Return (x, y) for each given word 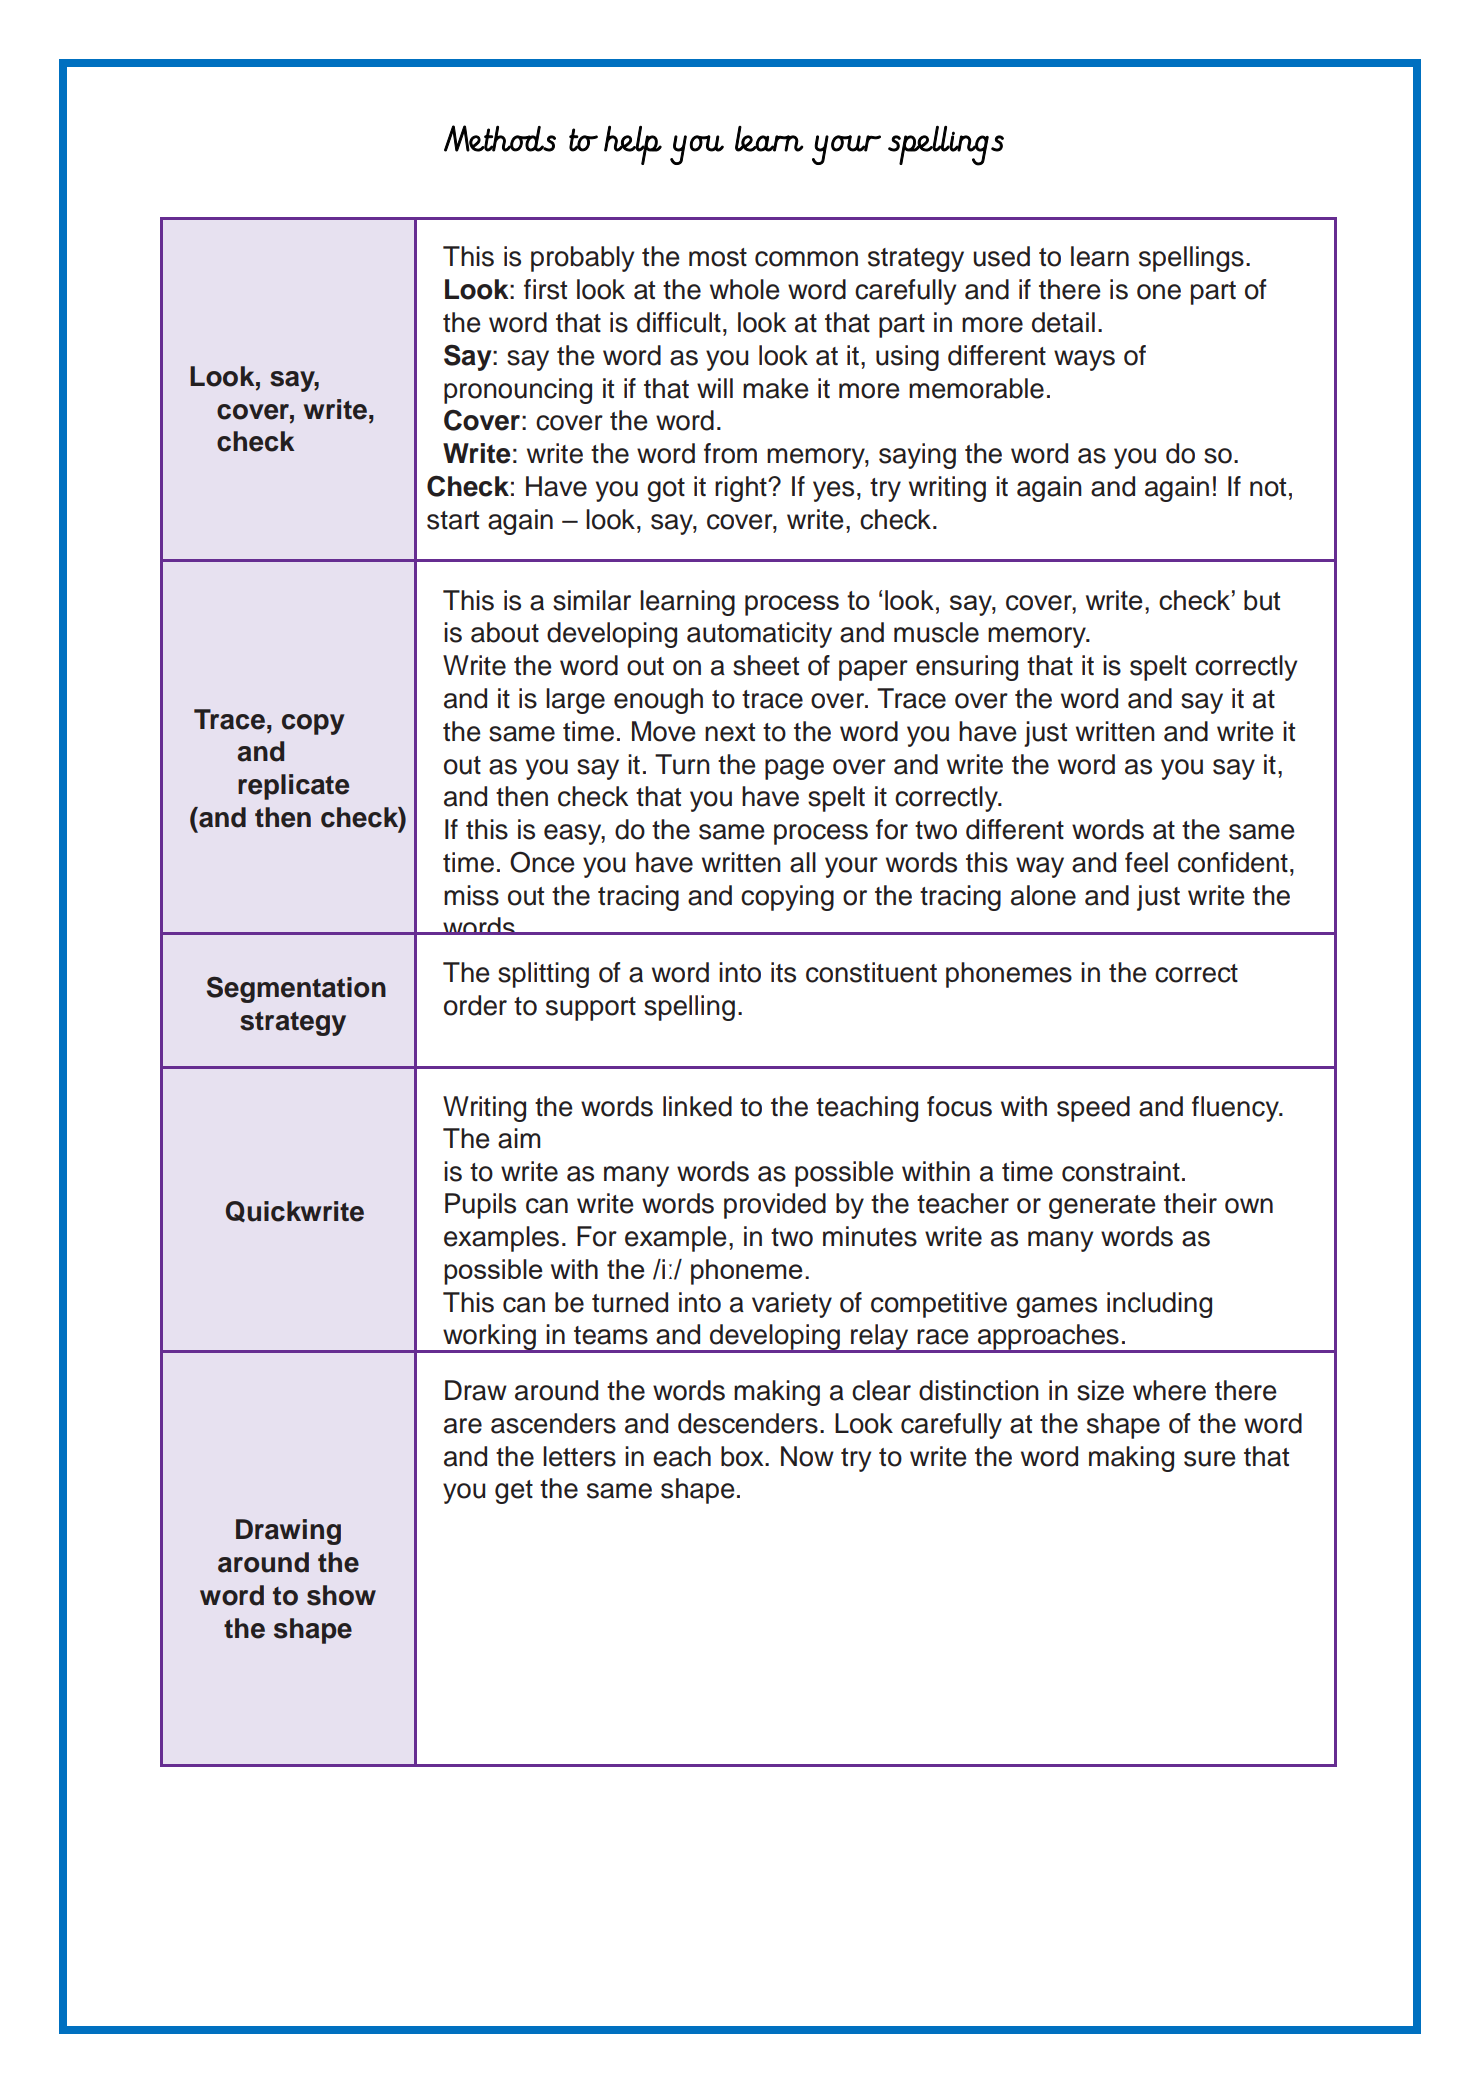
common (806, 259)
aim (519, 1138)
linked (697, 1106)
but (1262, 600)
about (505, 632)
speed (1093, 1109)
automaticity (759, 635)
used (1001, 256)
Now (807, 1456)
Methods (500, 138)
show (341, 1595)
